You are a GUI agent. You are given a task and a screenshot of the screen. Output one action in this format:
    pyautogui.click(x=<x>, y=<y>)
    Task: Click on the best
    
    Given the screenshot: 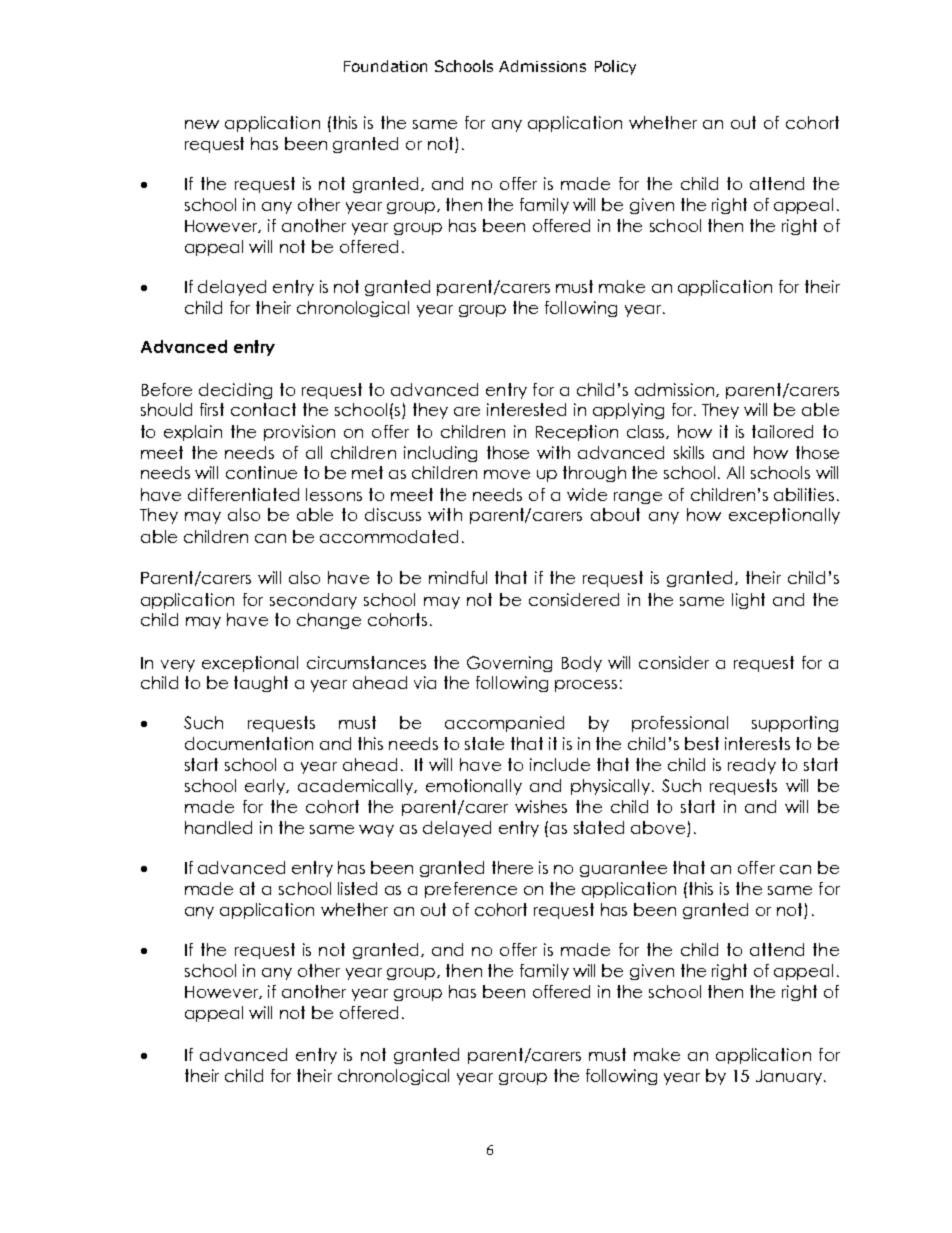 What is the action you would take?
    pyautogui.click(x=702, y=743)
